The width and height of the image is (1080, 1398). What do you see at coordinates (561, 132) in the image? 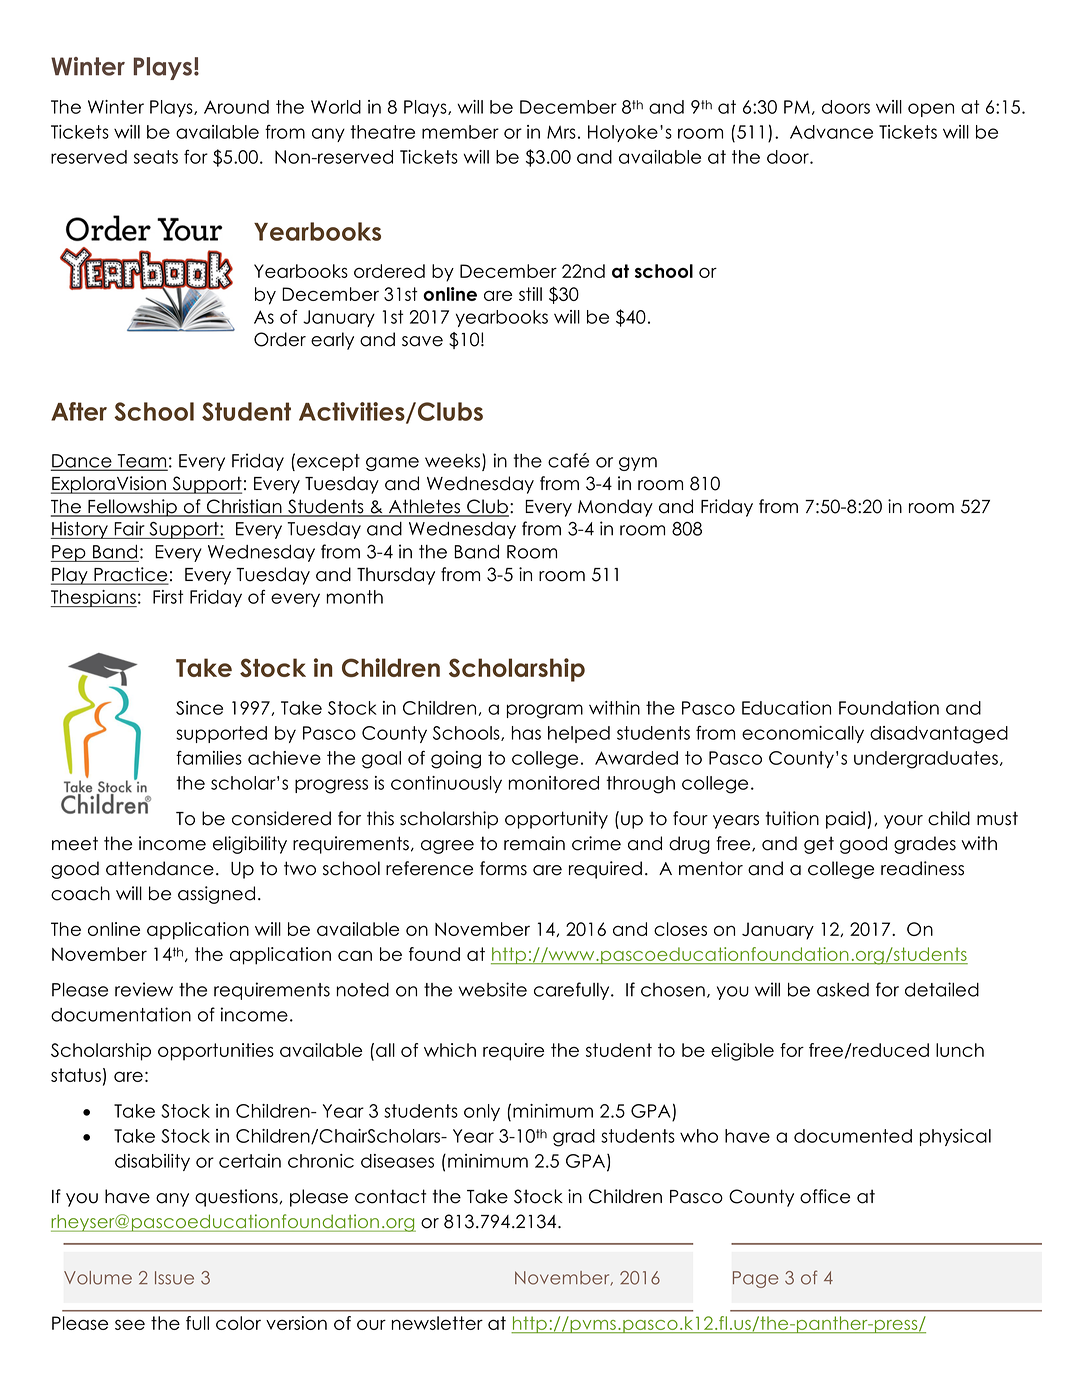
I see `Mrs` at bounding box center [561, 132].
